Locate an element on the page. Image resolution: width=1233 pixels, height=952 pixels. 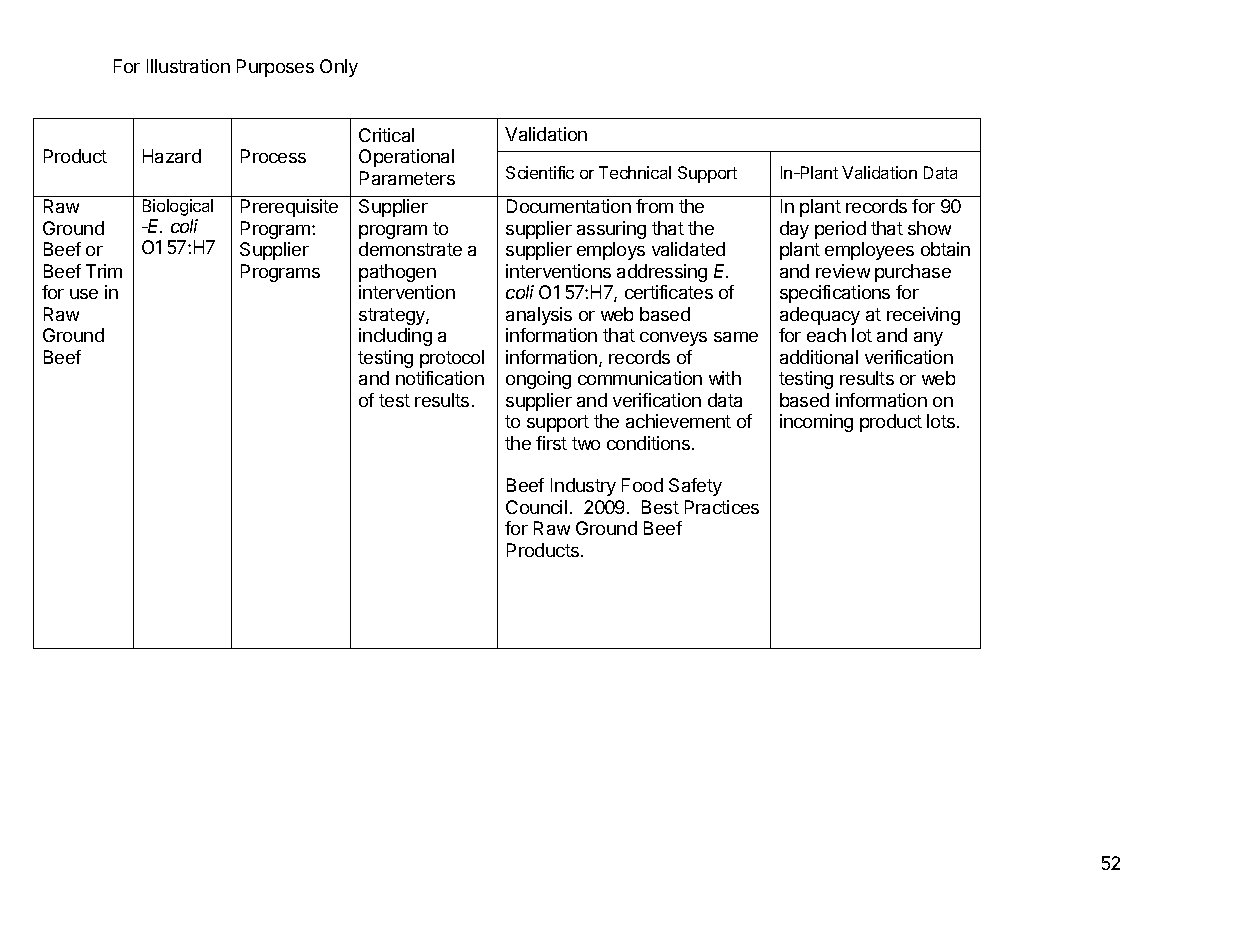
Only is located at coordinates (339, 68).
